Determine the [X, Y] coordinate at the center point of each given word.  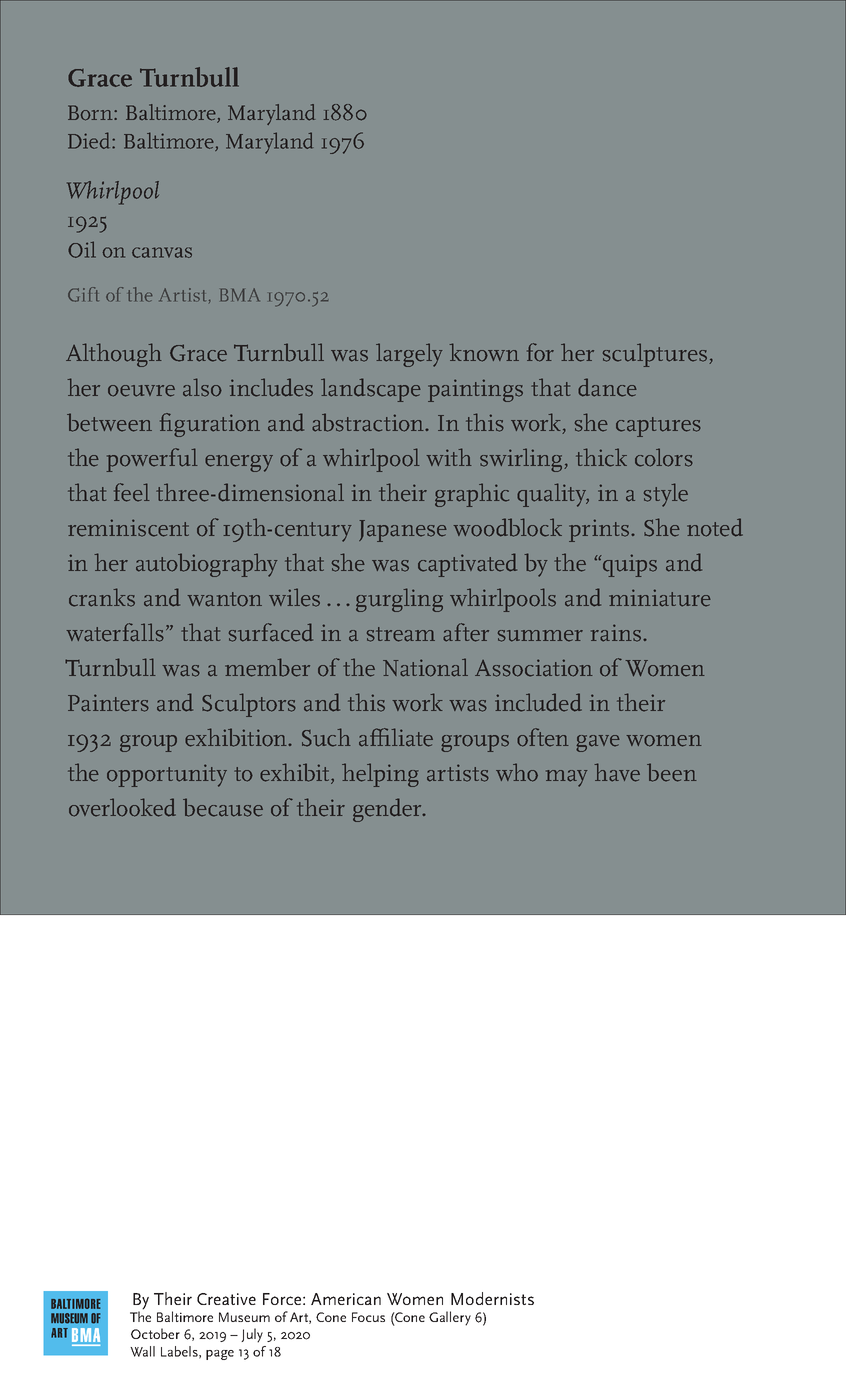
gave [598, 743]
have [617, 772]
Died [90, 140]
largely [409, 355]
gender [388, 810]
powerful [152, 460]
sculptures [655, 355]
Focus [368, 1317]
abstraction [369, 422]
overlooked [122, 807]
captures [658, 427]
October [155, 1333]
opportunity [167, 775]
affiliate [396, 737]
